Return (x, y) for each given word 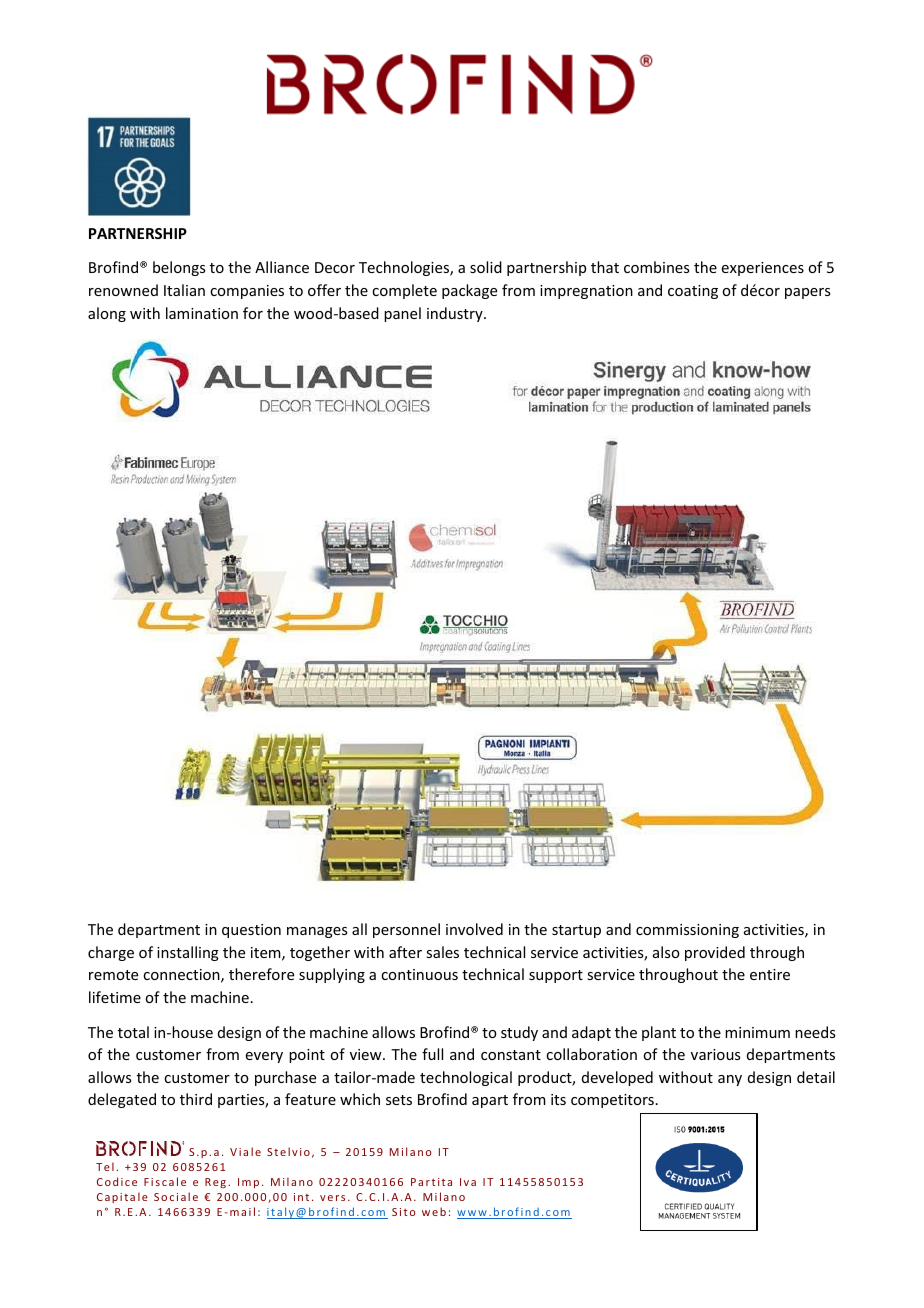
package (469, 291)
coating (693, 292)
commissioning (687, 931)
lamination (202, 313)
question (251, 931)
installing (188, 953)
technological (466, 1078)
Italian (184, 290)
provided (715, 953)
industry (456, 314)
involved (474, 929)
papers (807, 293)
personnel (406, 930)
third (196, 1099)
